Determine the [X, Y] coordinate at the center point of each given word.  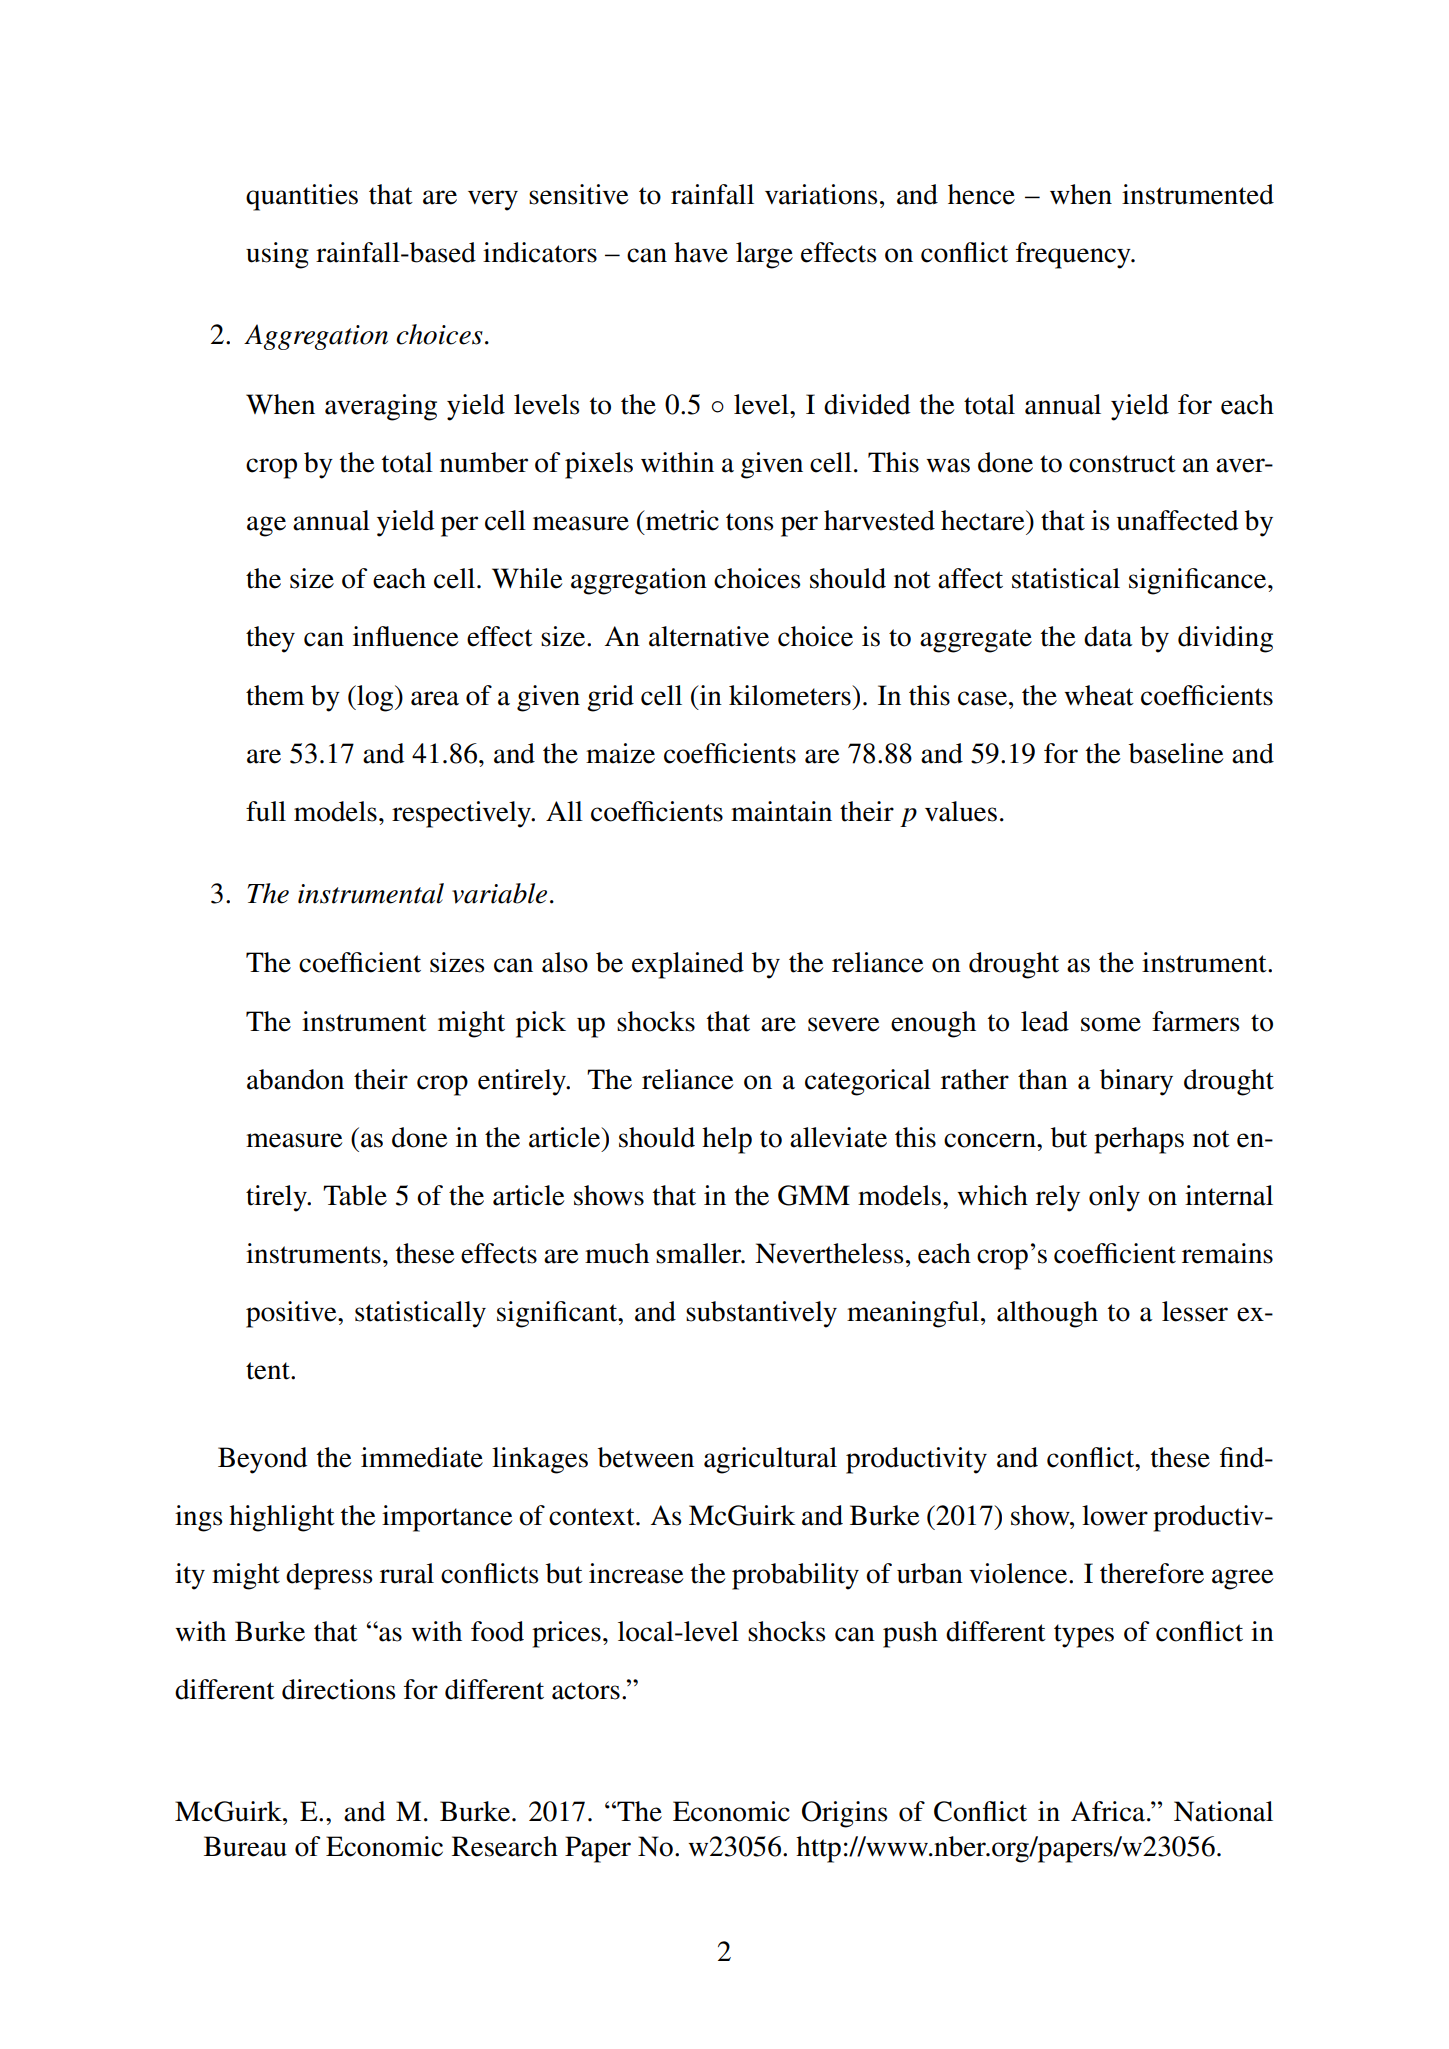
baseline [1176, 753]
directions [339, 1689]
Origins [845, 1814]
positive [292, 1314]
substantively [761, 1314]
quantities [302, 197]
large [764, 255]
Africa [1109, 1811]
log [375, 698]
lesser [1195, 1311]
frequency [1074, 255]
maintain [781, 811]
